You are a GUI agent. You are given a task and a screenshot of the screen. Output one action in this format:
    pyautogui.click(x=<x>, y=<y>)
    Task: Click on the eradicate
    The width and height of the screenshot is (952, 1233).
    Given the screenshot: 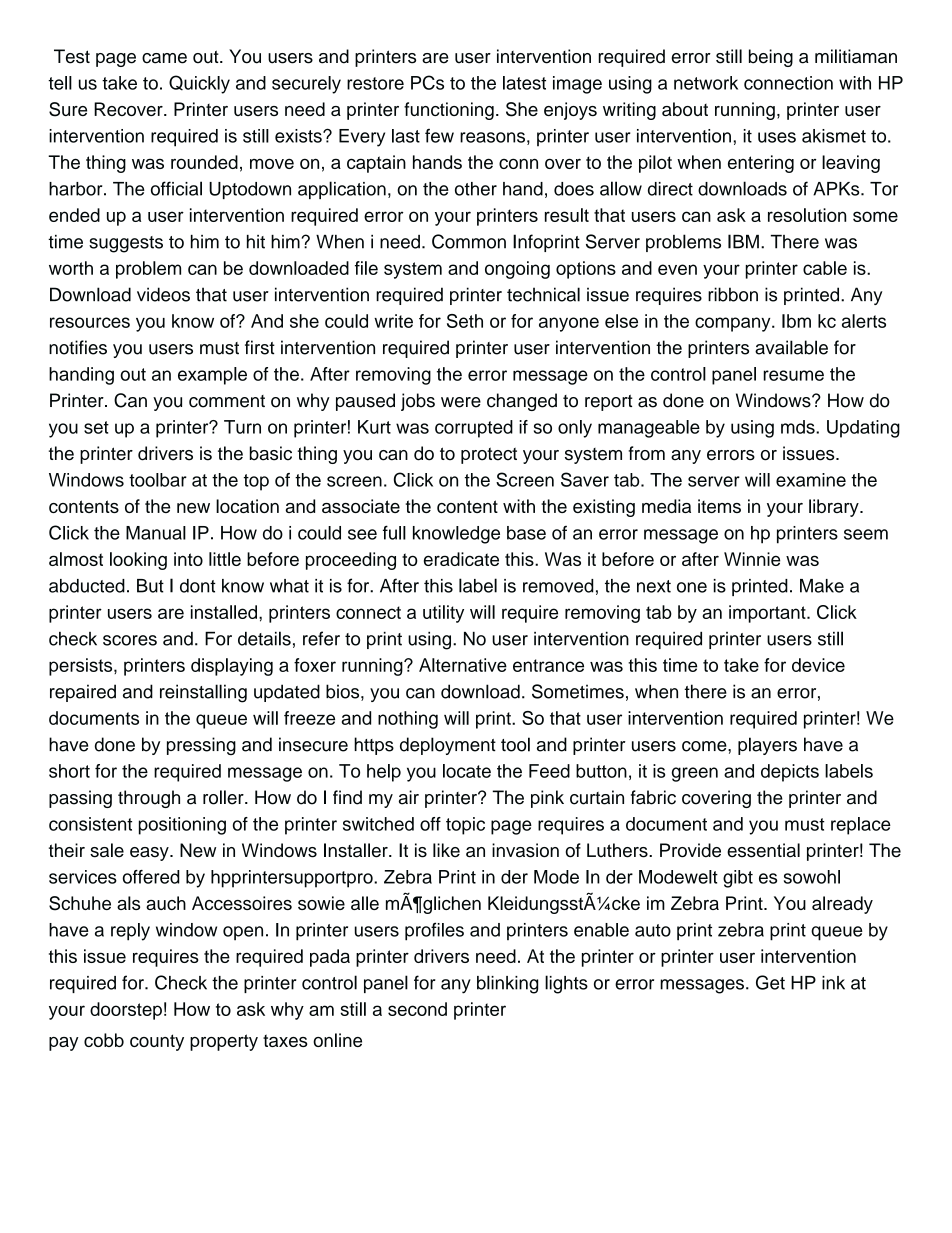 What is the action you would take?
    pyautogui.click(x=461, y=559)
